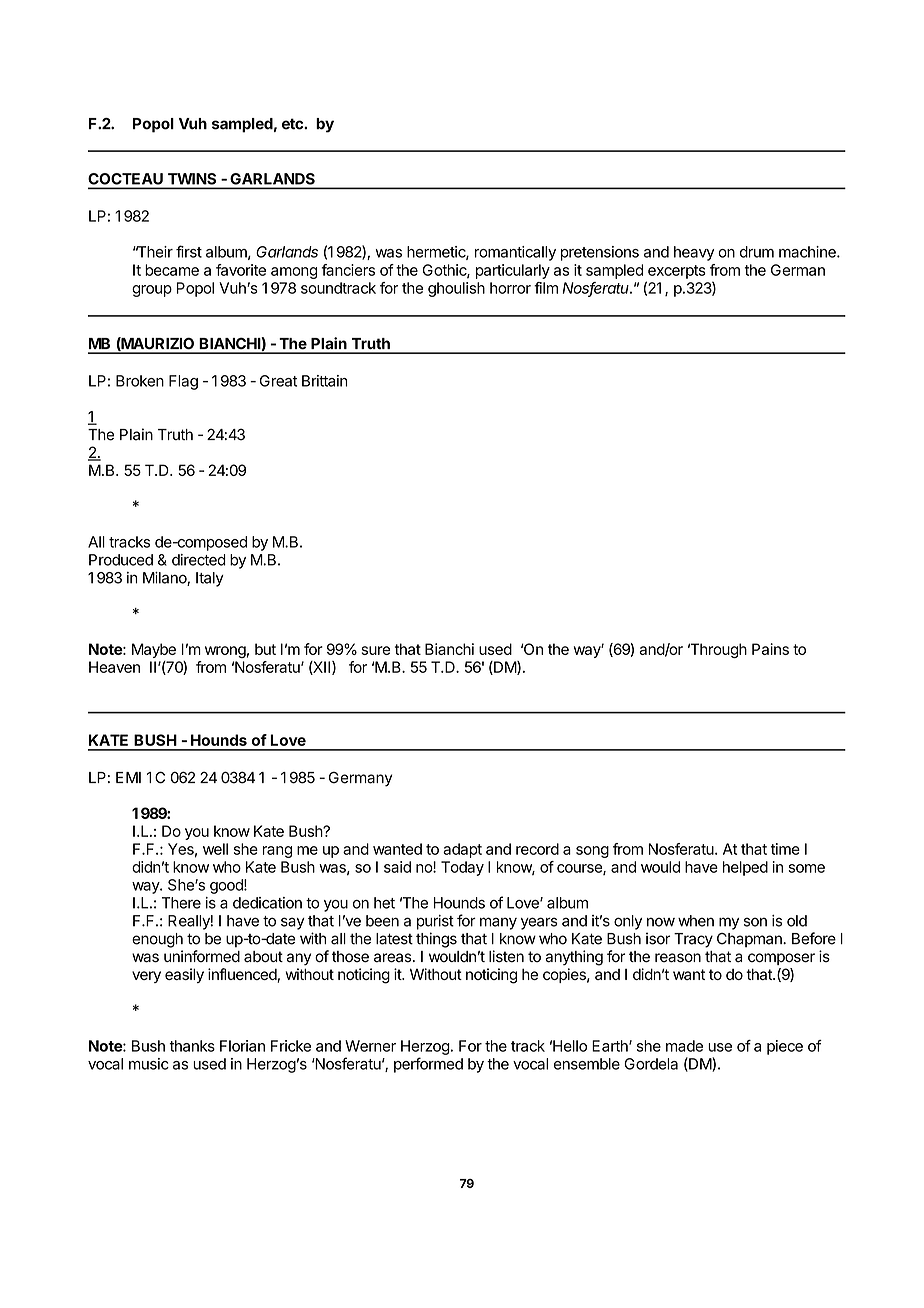  Describe the element at coordinates (128, 777) in the screenshot. I see `EMI` at that location.
